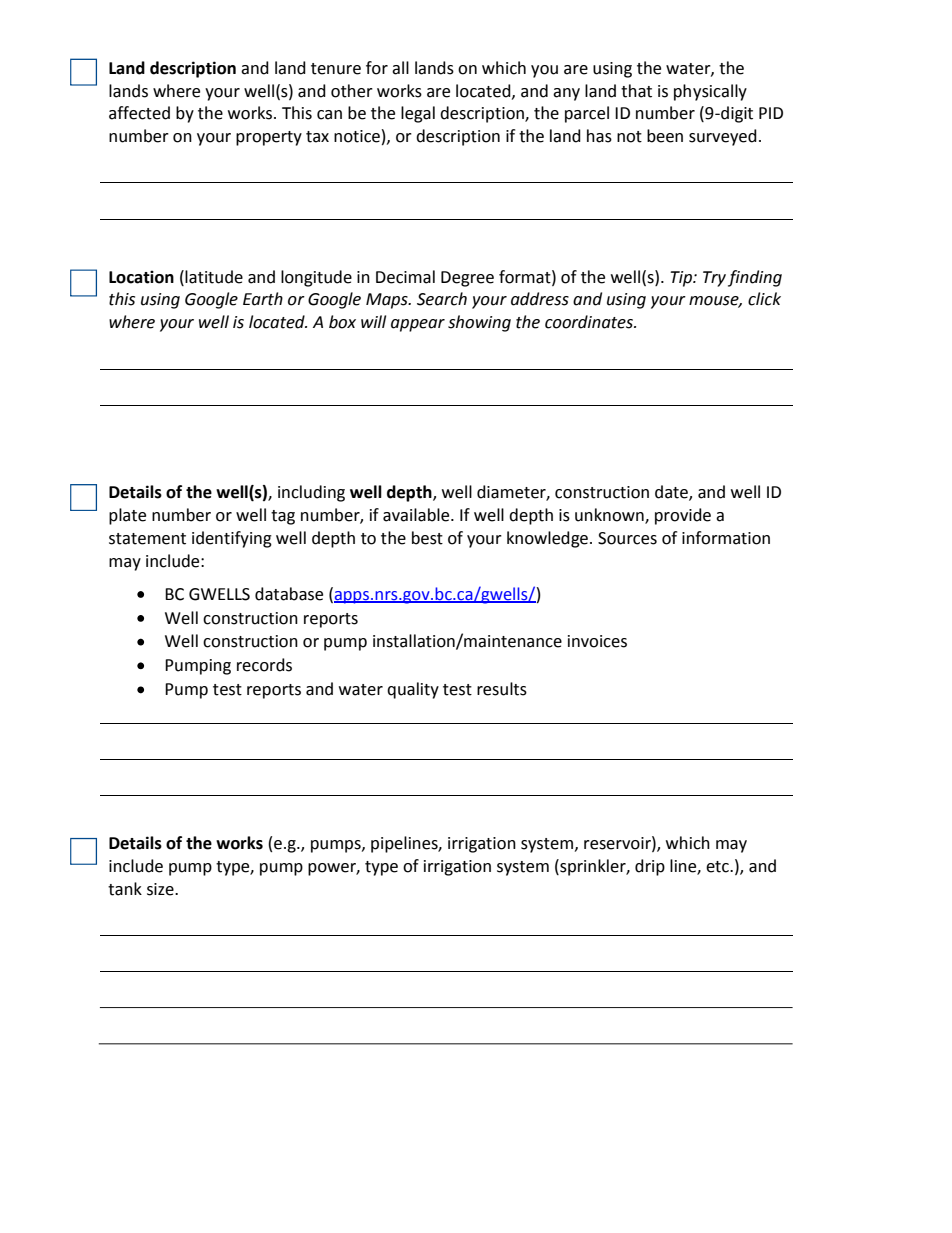  I want to click on plate, so click(127, 516).
